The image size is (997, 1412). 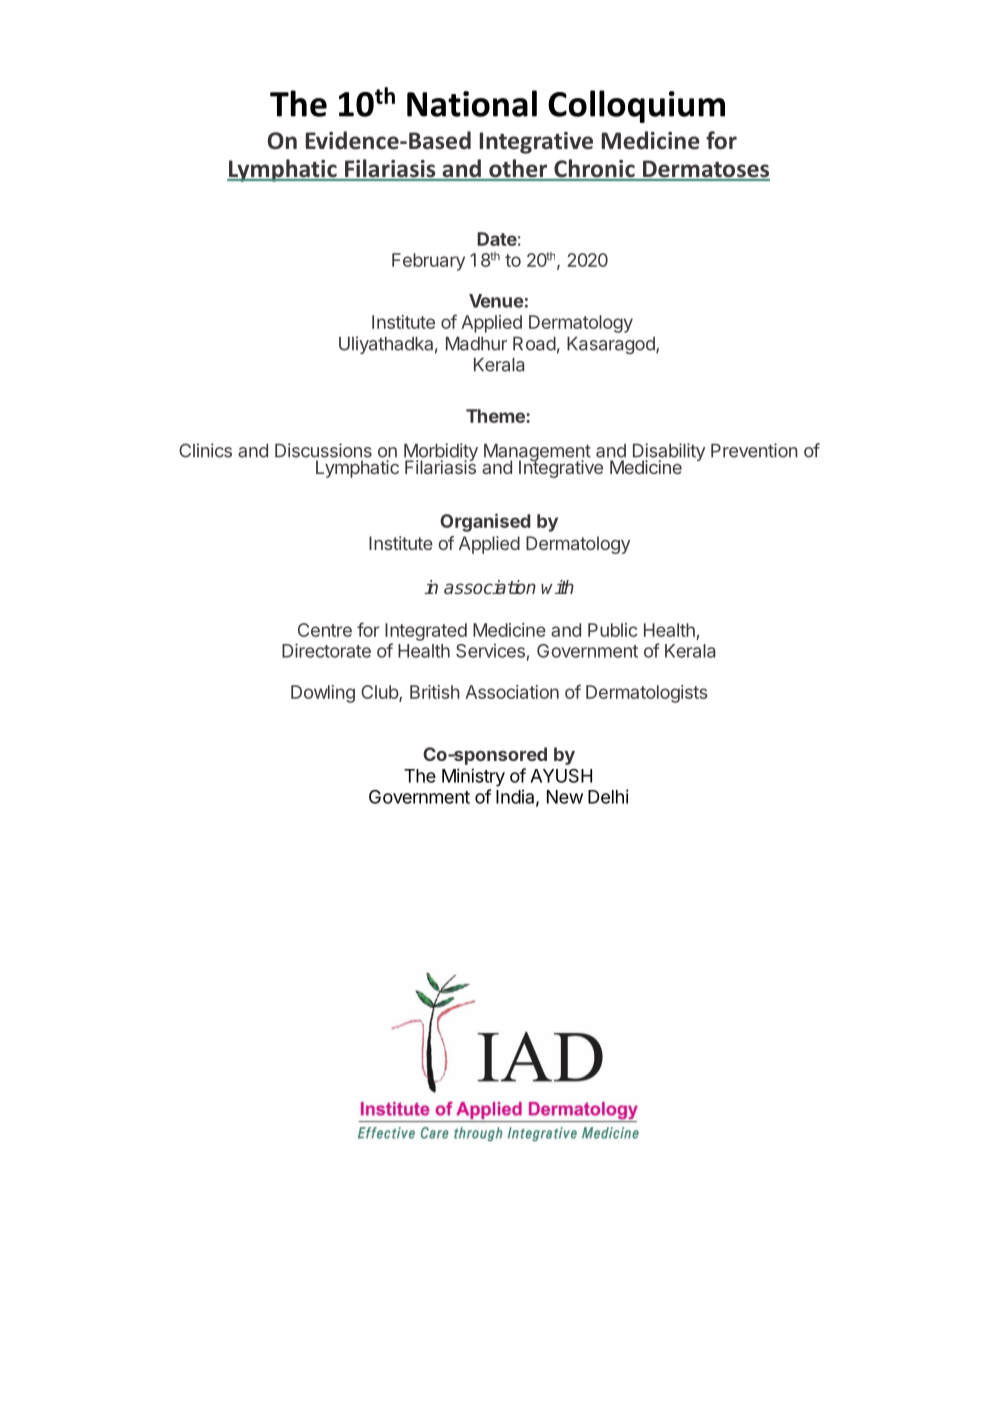 I want to click on Discussions, so click(x=323, y=450).
